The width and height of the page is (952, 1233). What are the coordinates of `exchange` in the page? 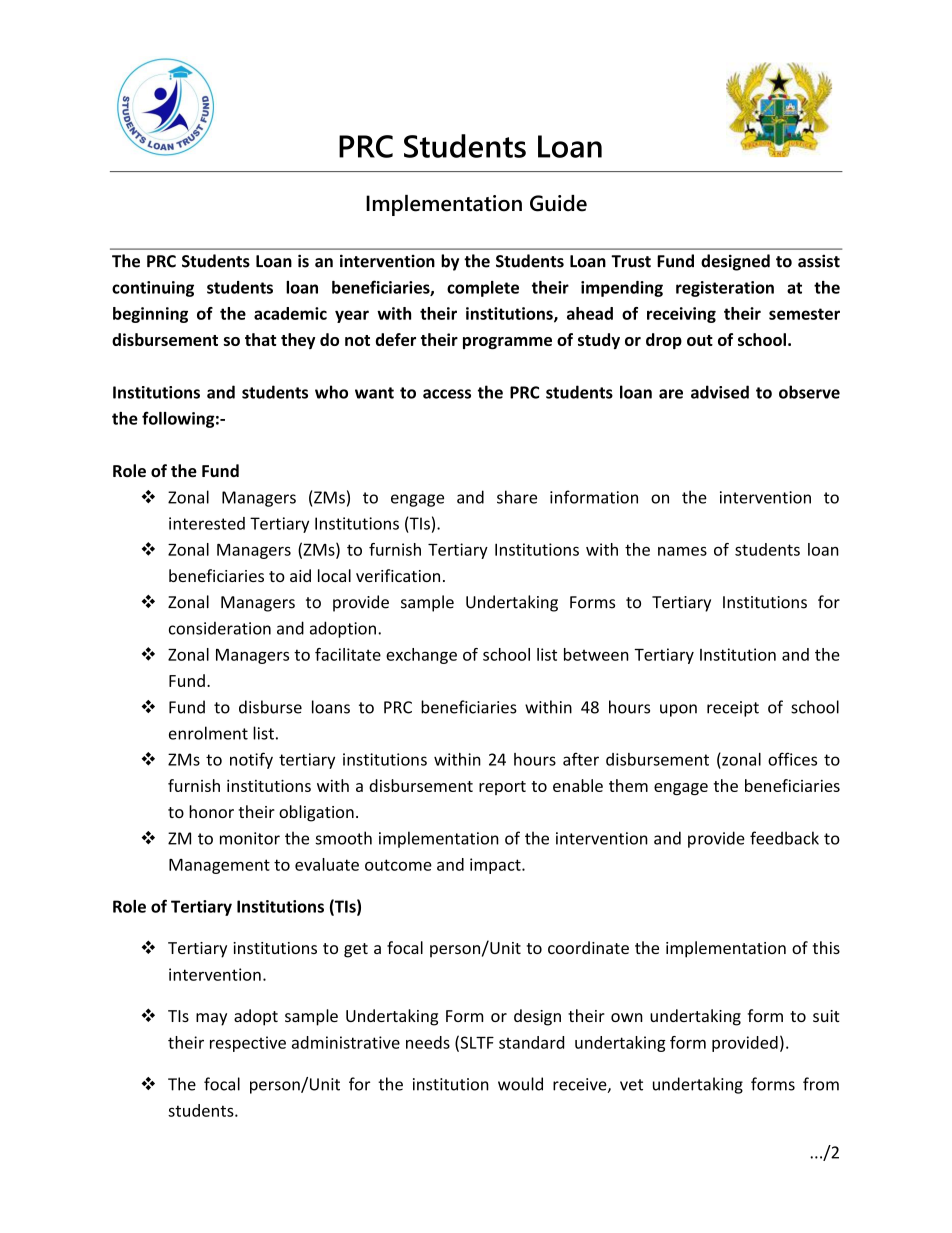 It's located at (421, 656).
